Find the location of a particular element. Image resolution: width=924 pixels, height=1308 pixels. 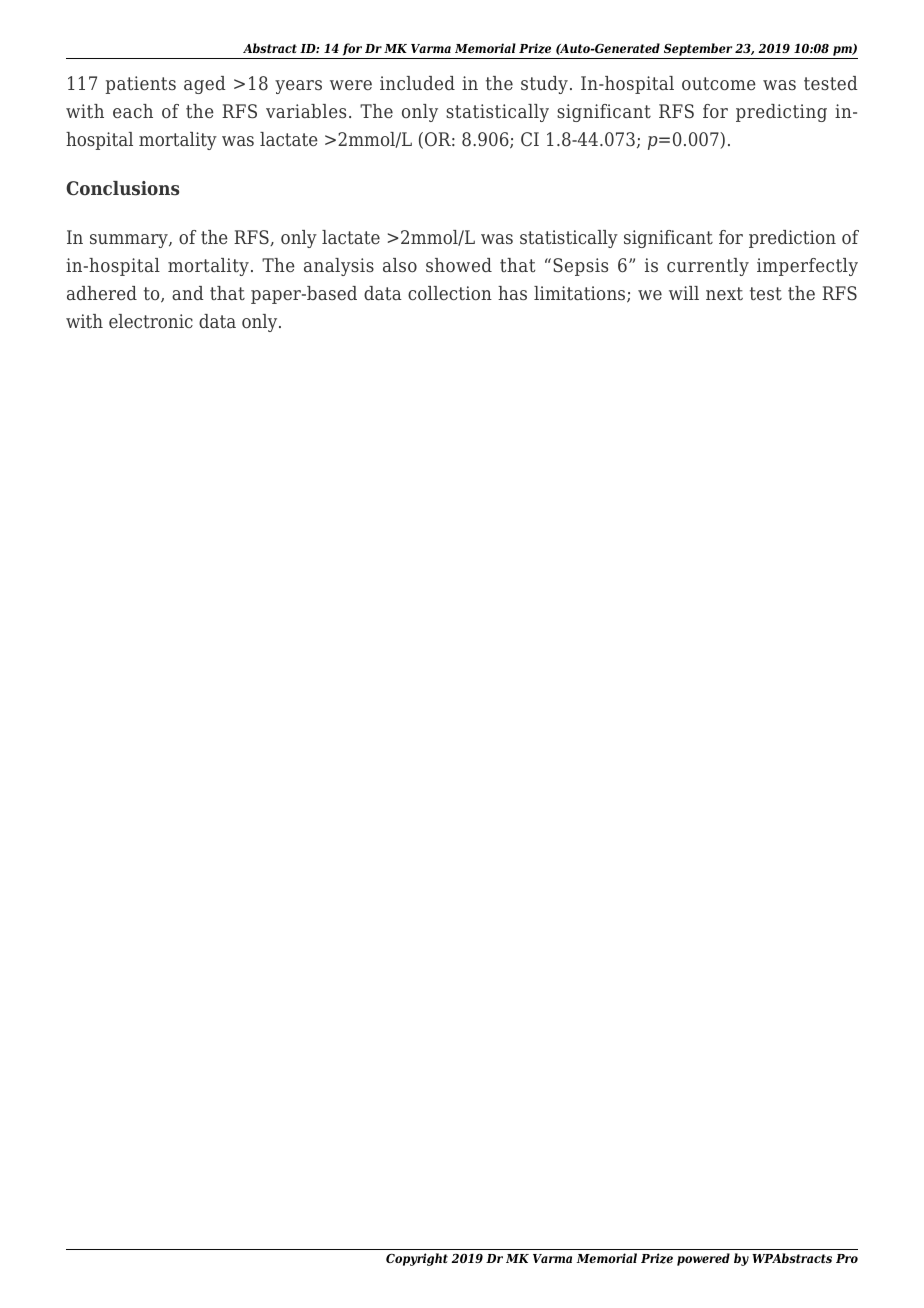

has is located at coordinates (512, 293).
